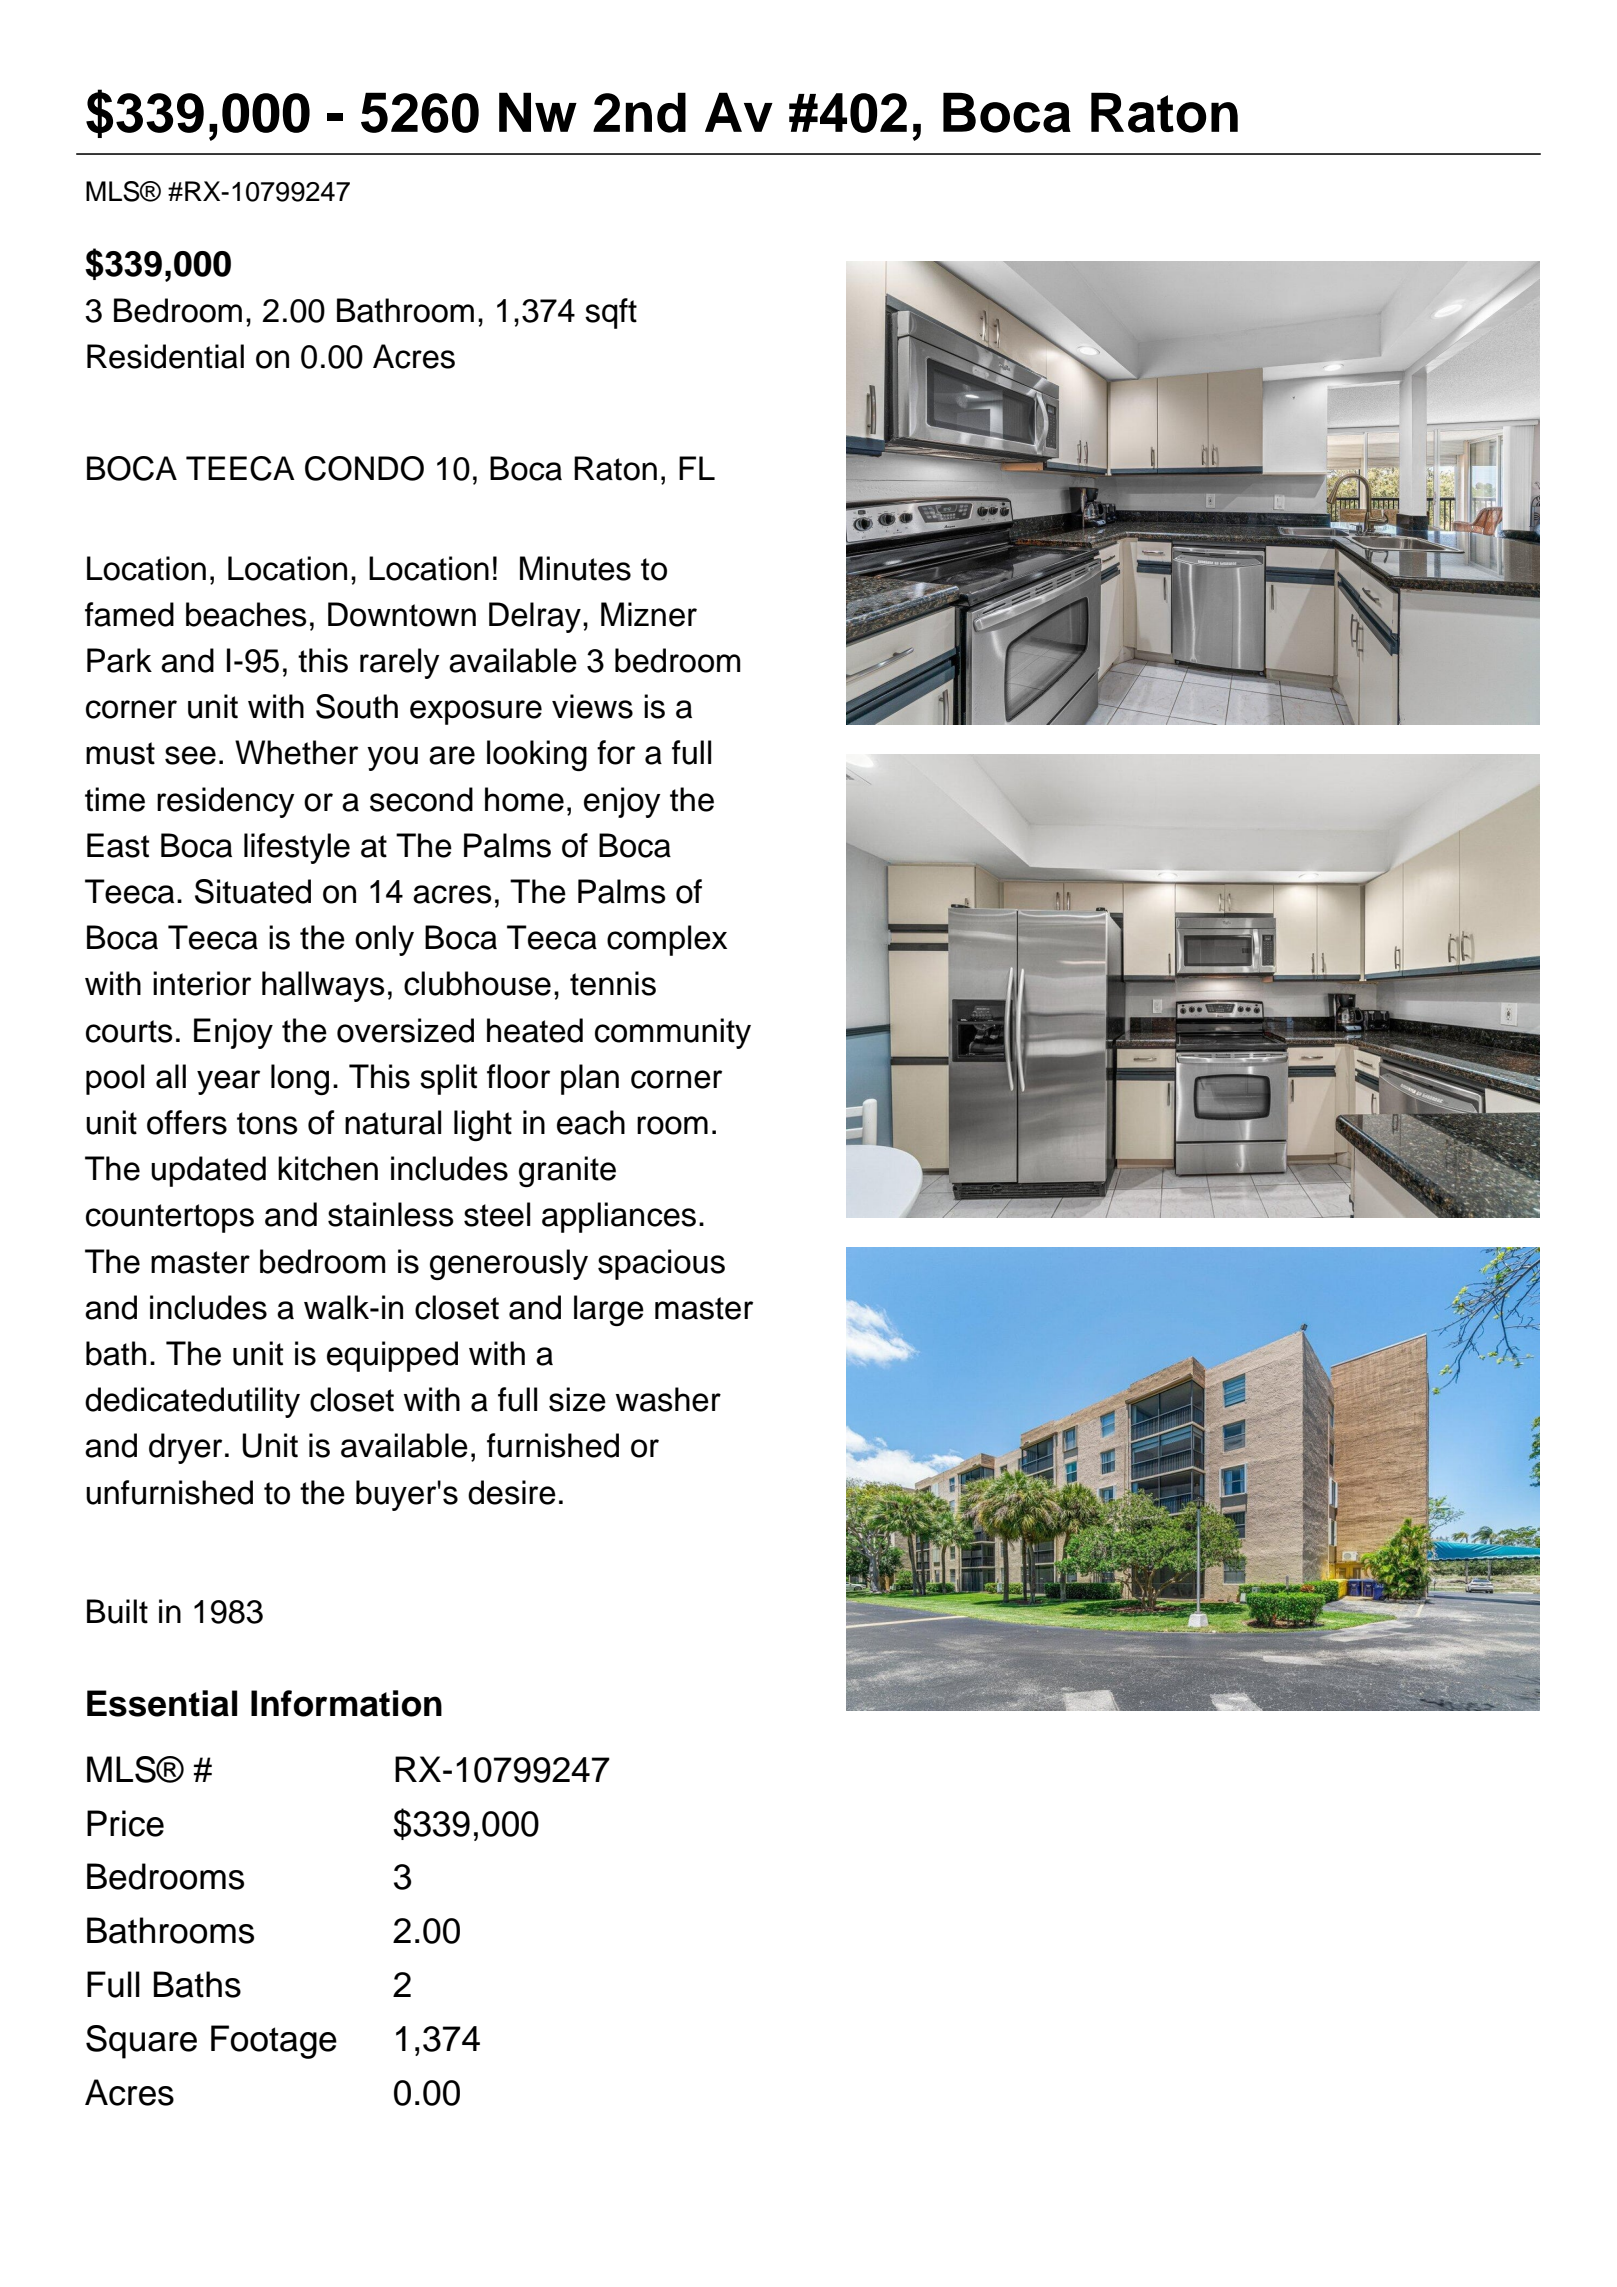  What do you see at coordinates (346, 1703) in the screenshot?
I see `Information` at bounding box center [346, 1703].
